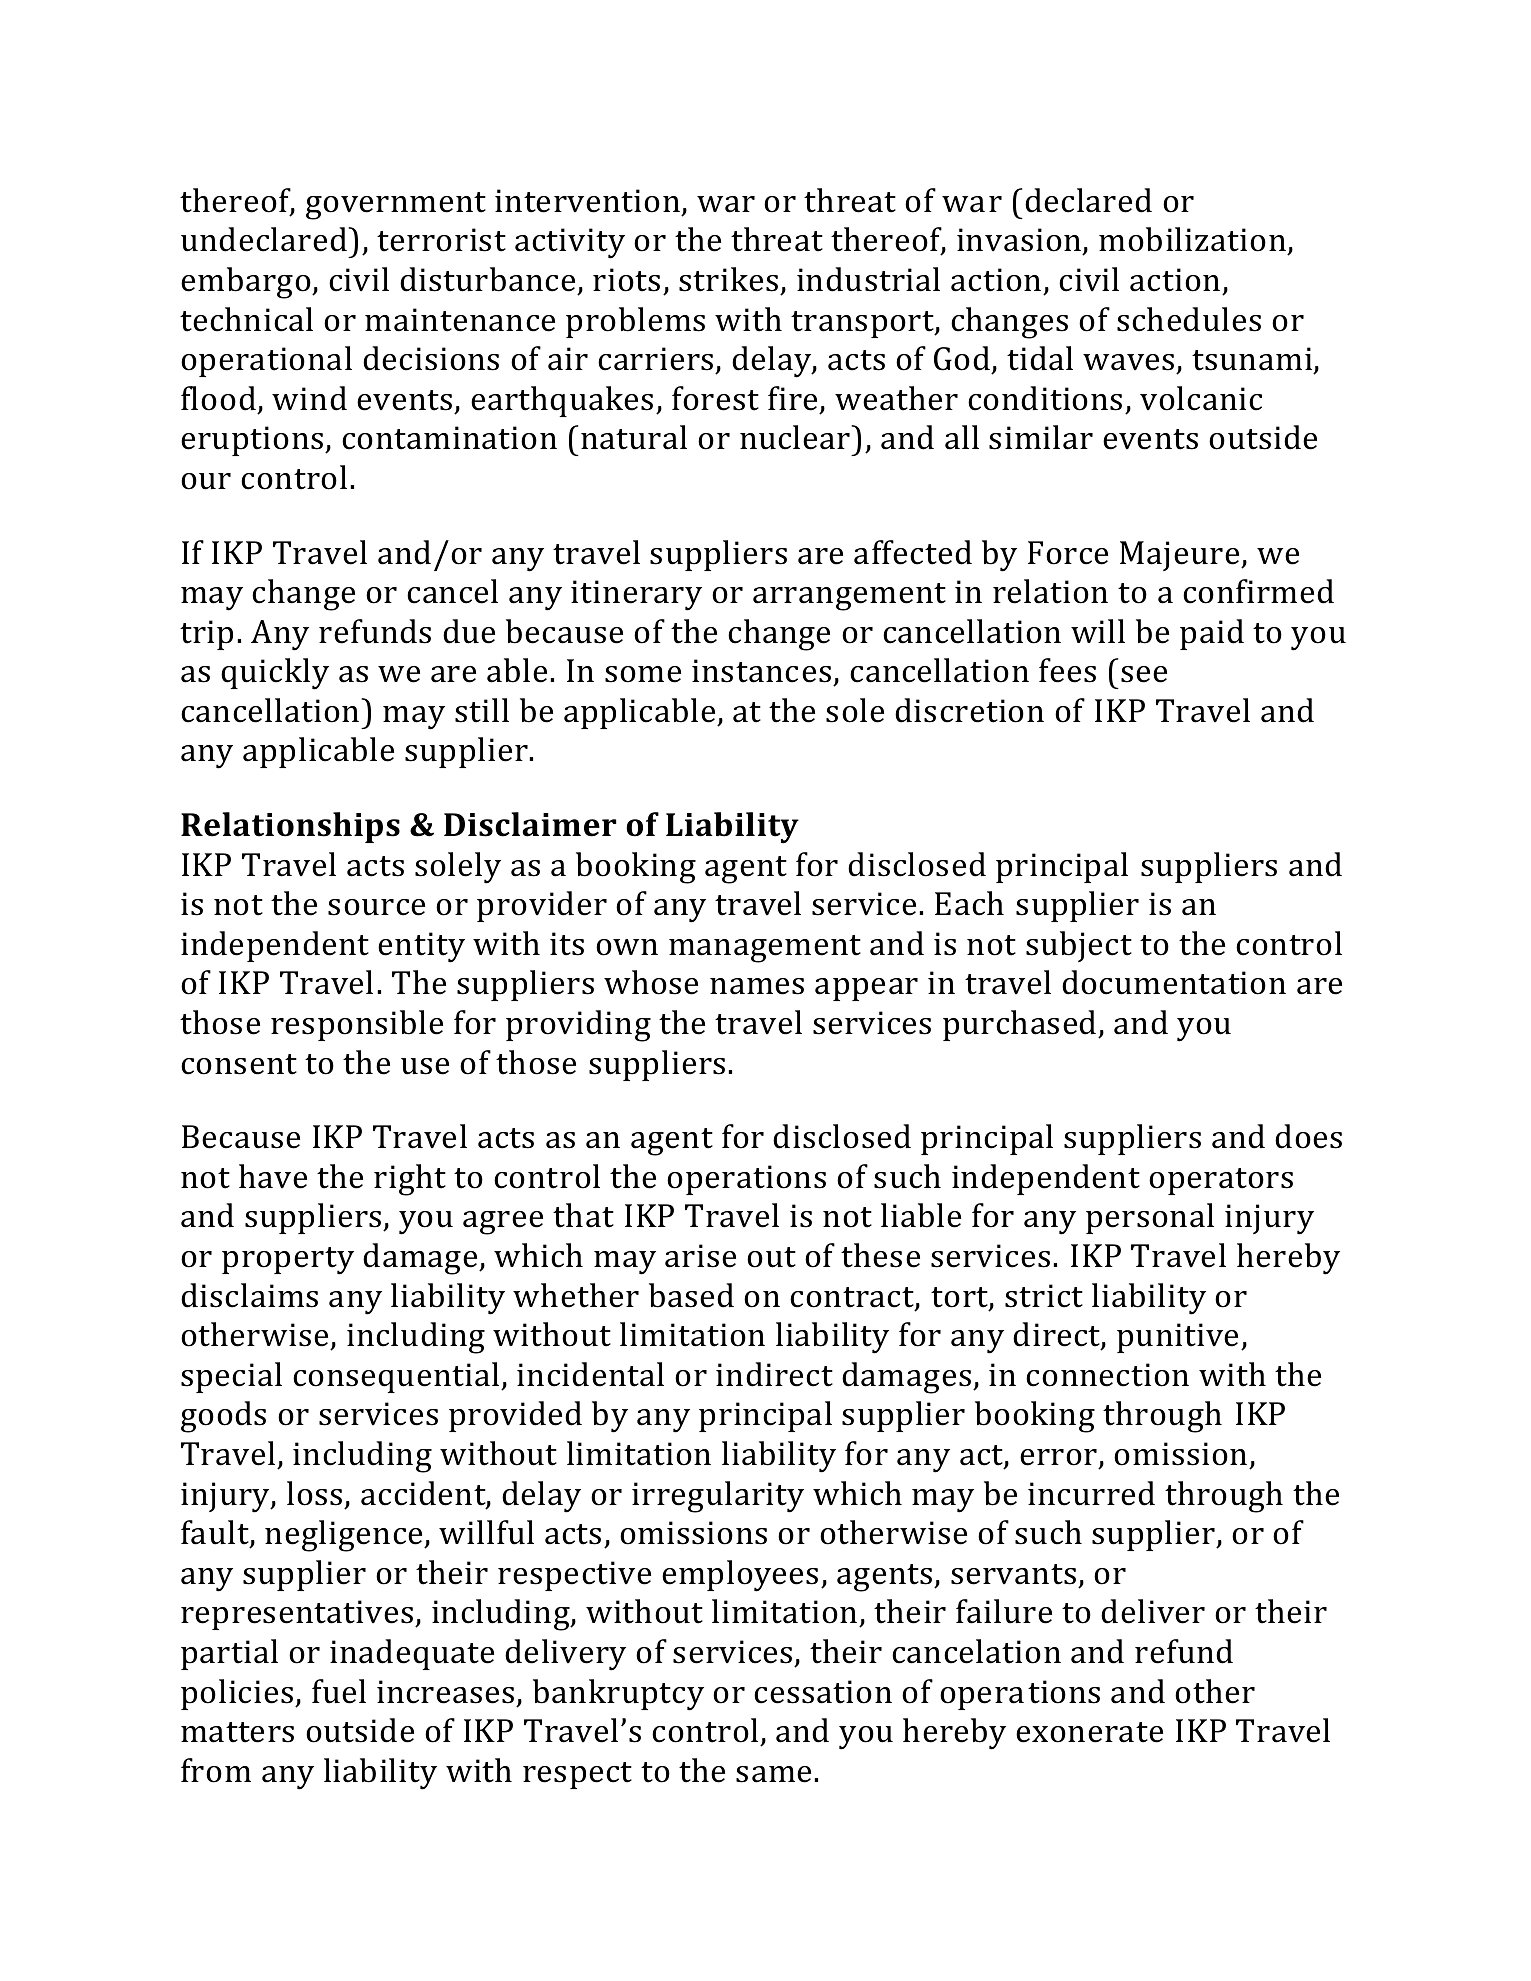  I want to click on mobilization, so click(1193, 241).
